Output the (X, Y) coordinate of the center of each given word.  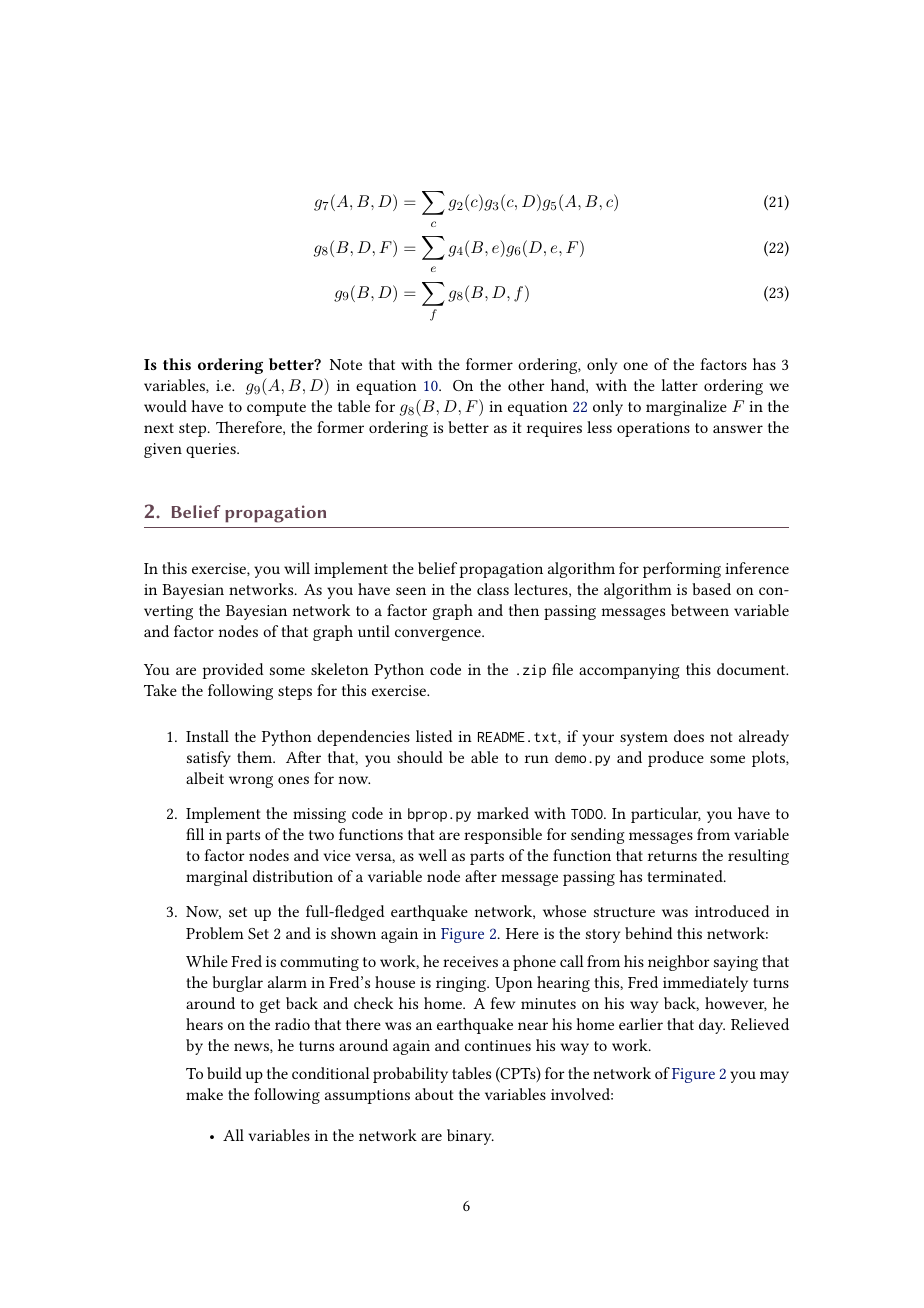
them (256, 757)
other (526, 385)
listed (434, 736)
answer (738, 429)
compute (276, 409)
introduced (732, 911)
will (297, 568)
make (204, 1094)
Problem (215, 933)
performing (682, 570)
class (493, 589)
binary (470, 1137)
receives (470, 961)
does (689, 736)
